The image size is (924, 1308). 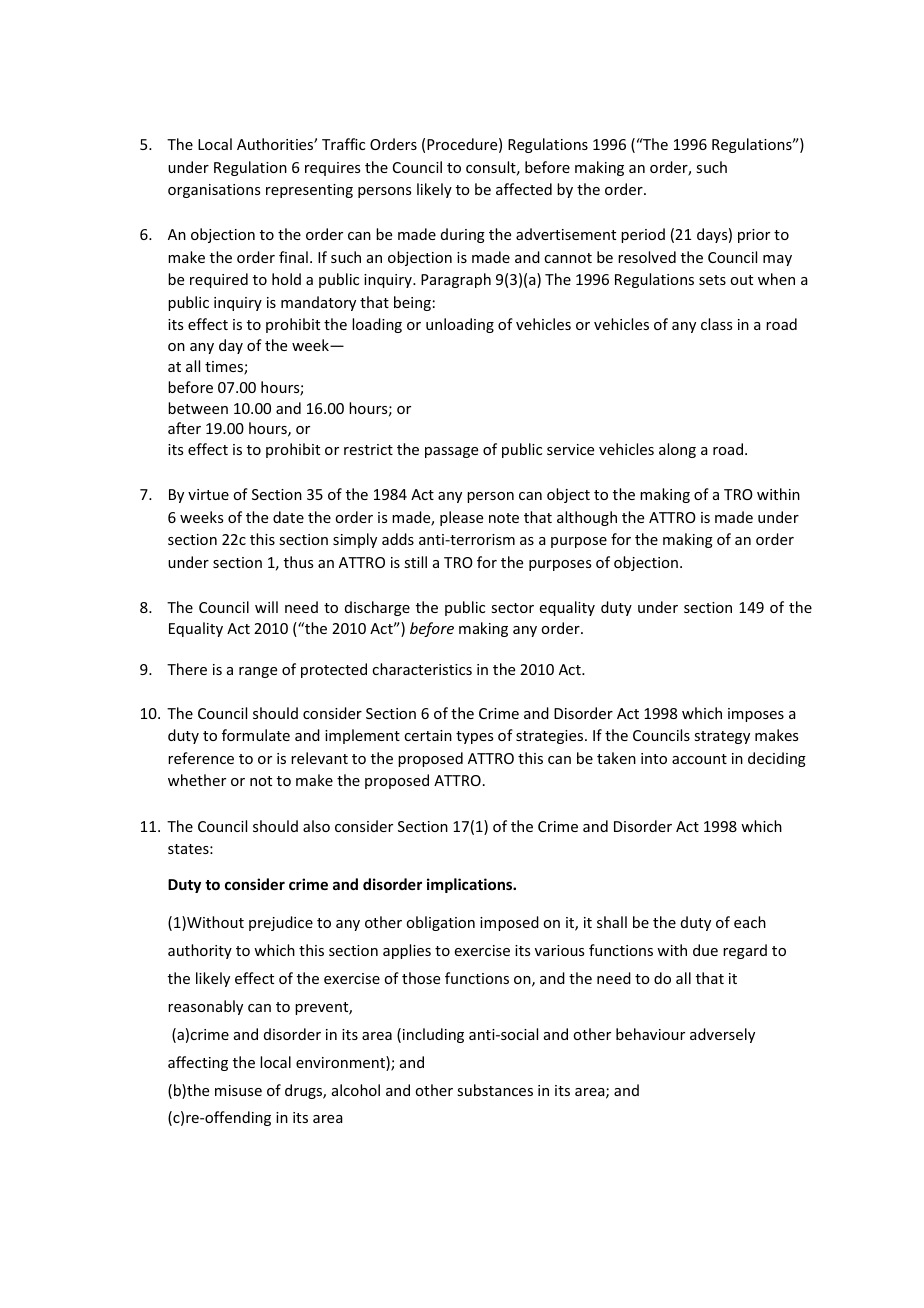 I want to click on substances, so click(x=495, y=1090).
